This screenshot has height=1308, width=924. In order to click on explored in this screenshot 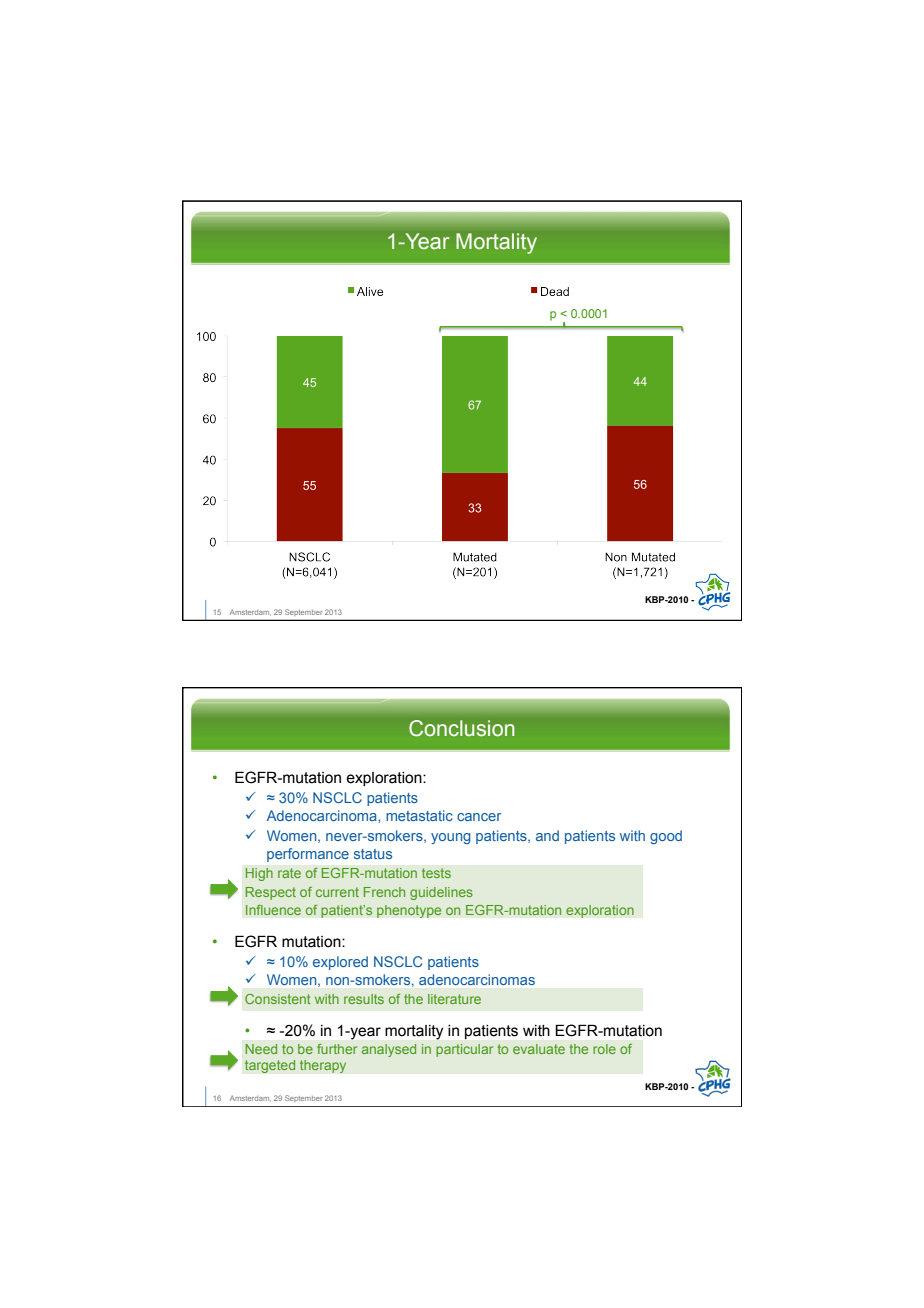, I will do `click(340, 963)`.
